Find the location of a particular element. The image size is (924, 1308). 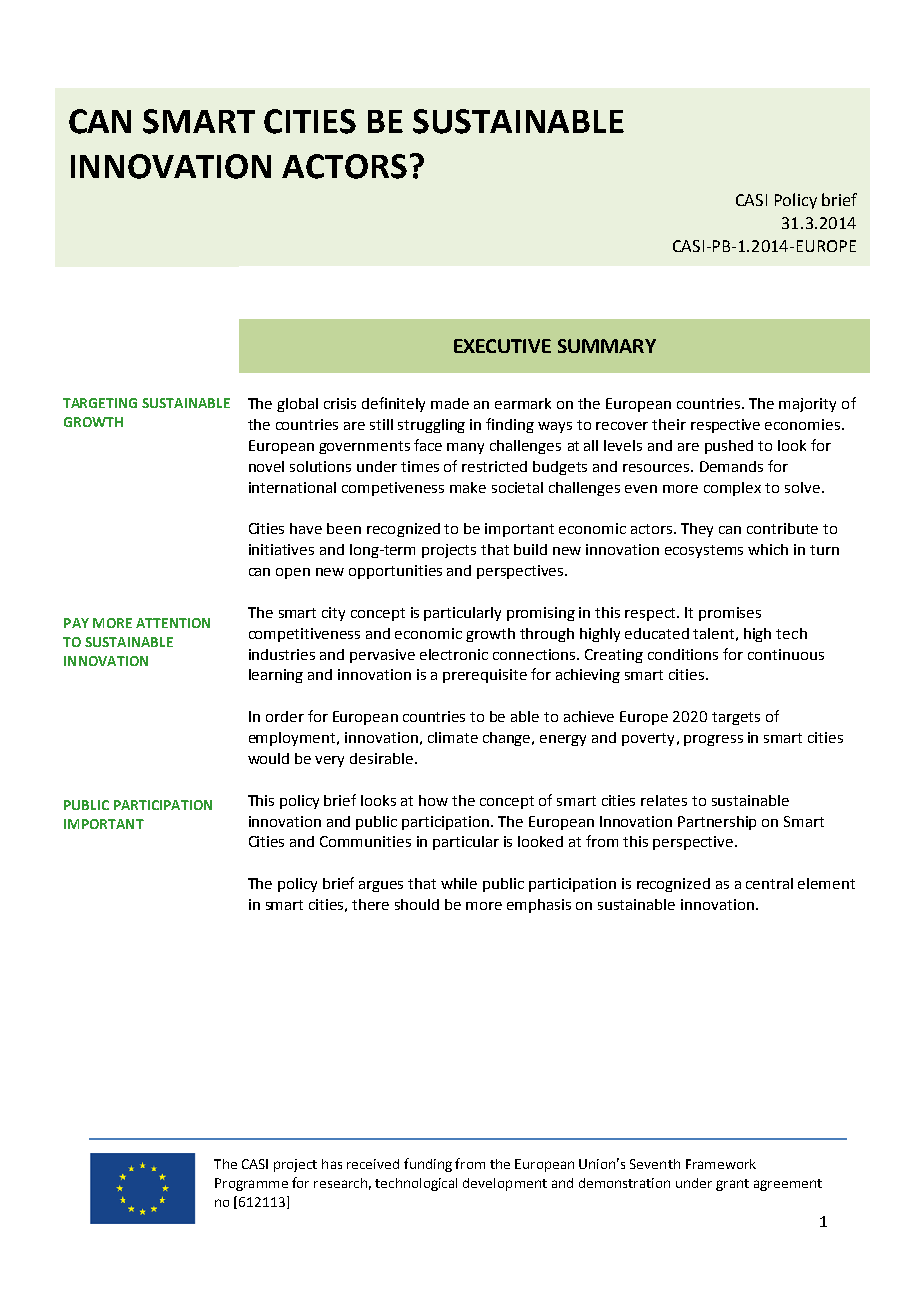

there is located at coordinates (370, 904).
